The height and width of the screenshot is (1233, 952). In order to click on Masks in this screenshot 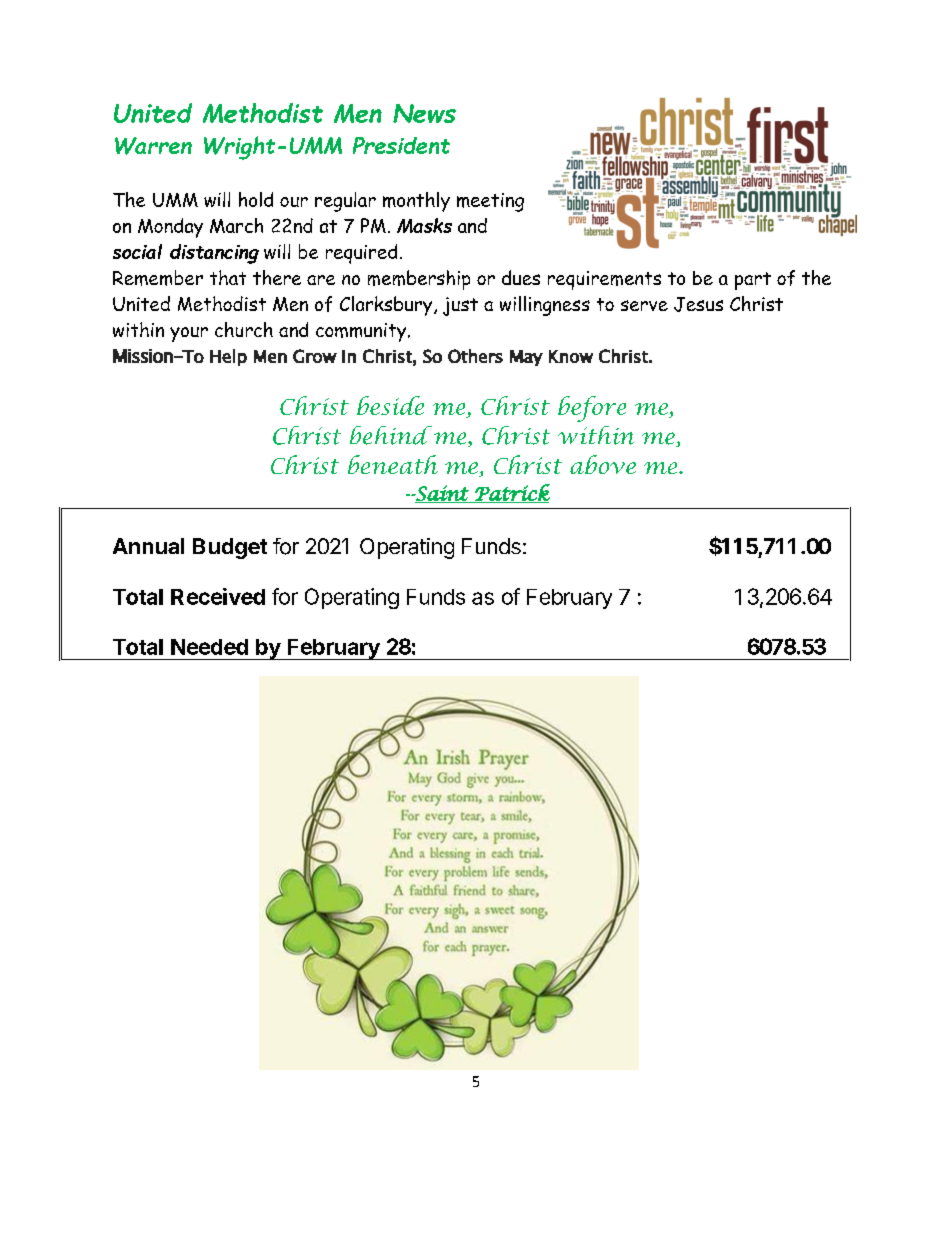, I will do `click(424, 225)`.
